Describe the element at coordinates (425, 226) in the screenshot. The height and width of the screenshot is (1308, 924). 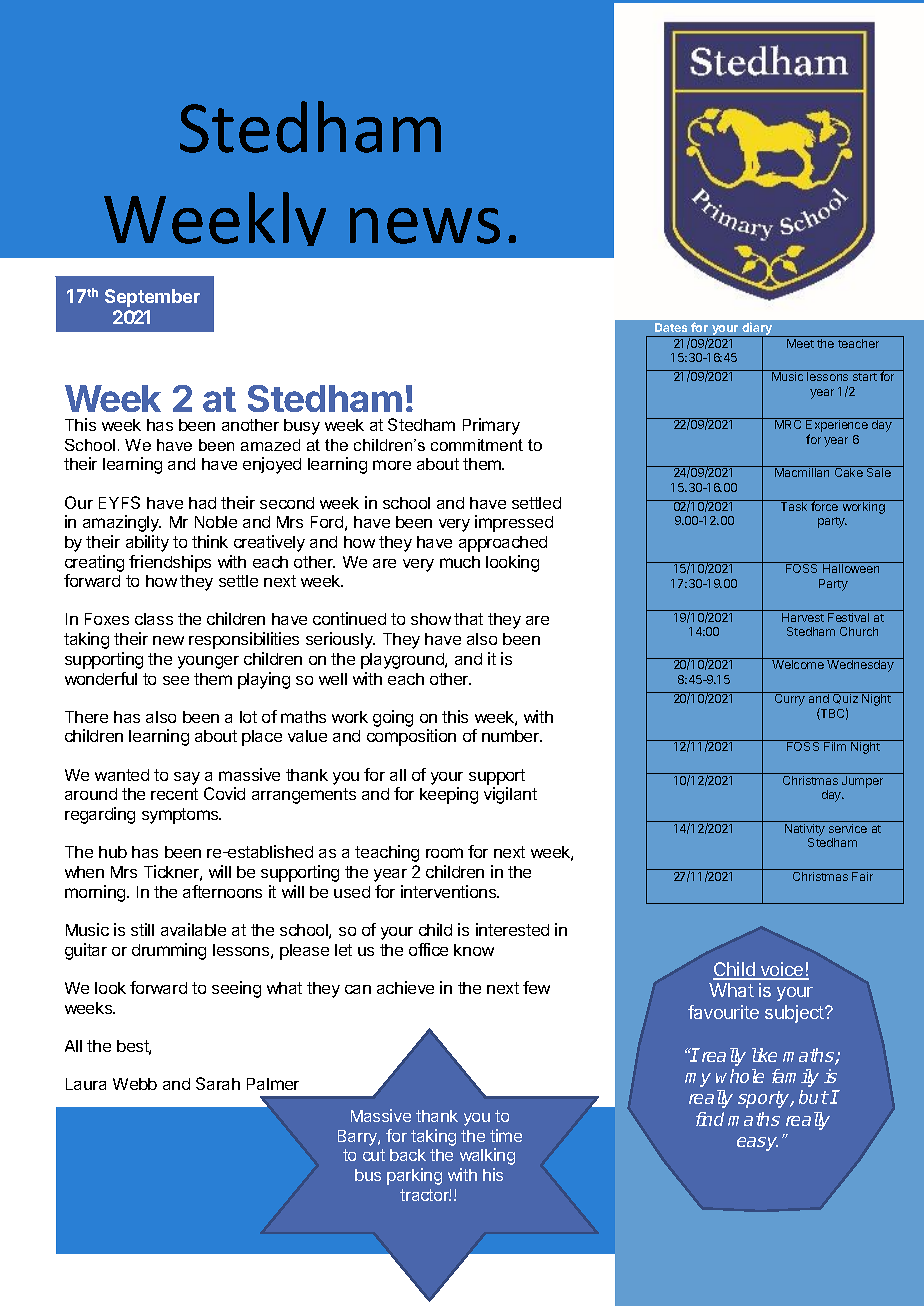
I see `news` at that location.
